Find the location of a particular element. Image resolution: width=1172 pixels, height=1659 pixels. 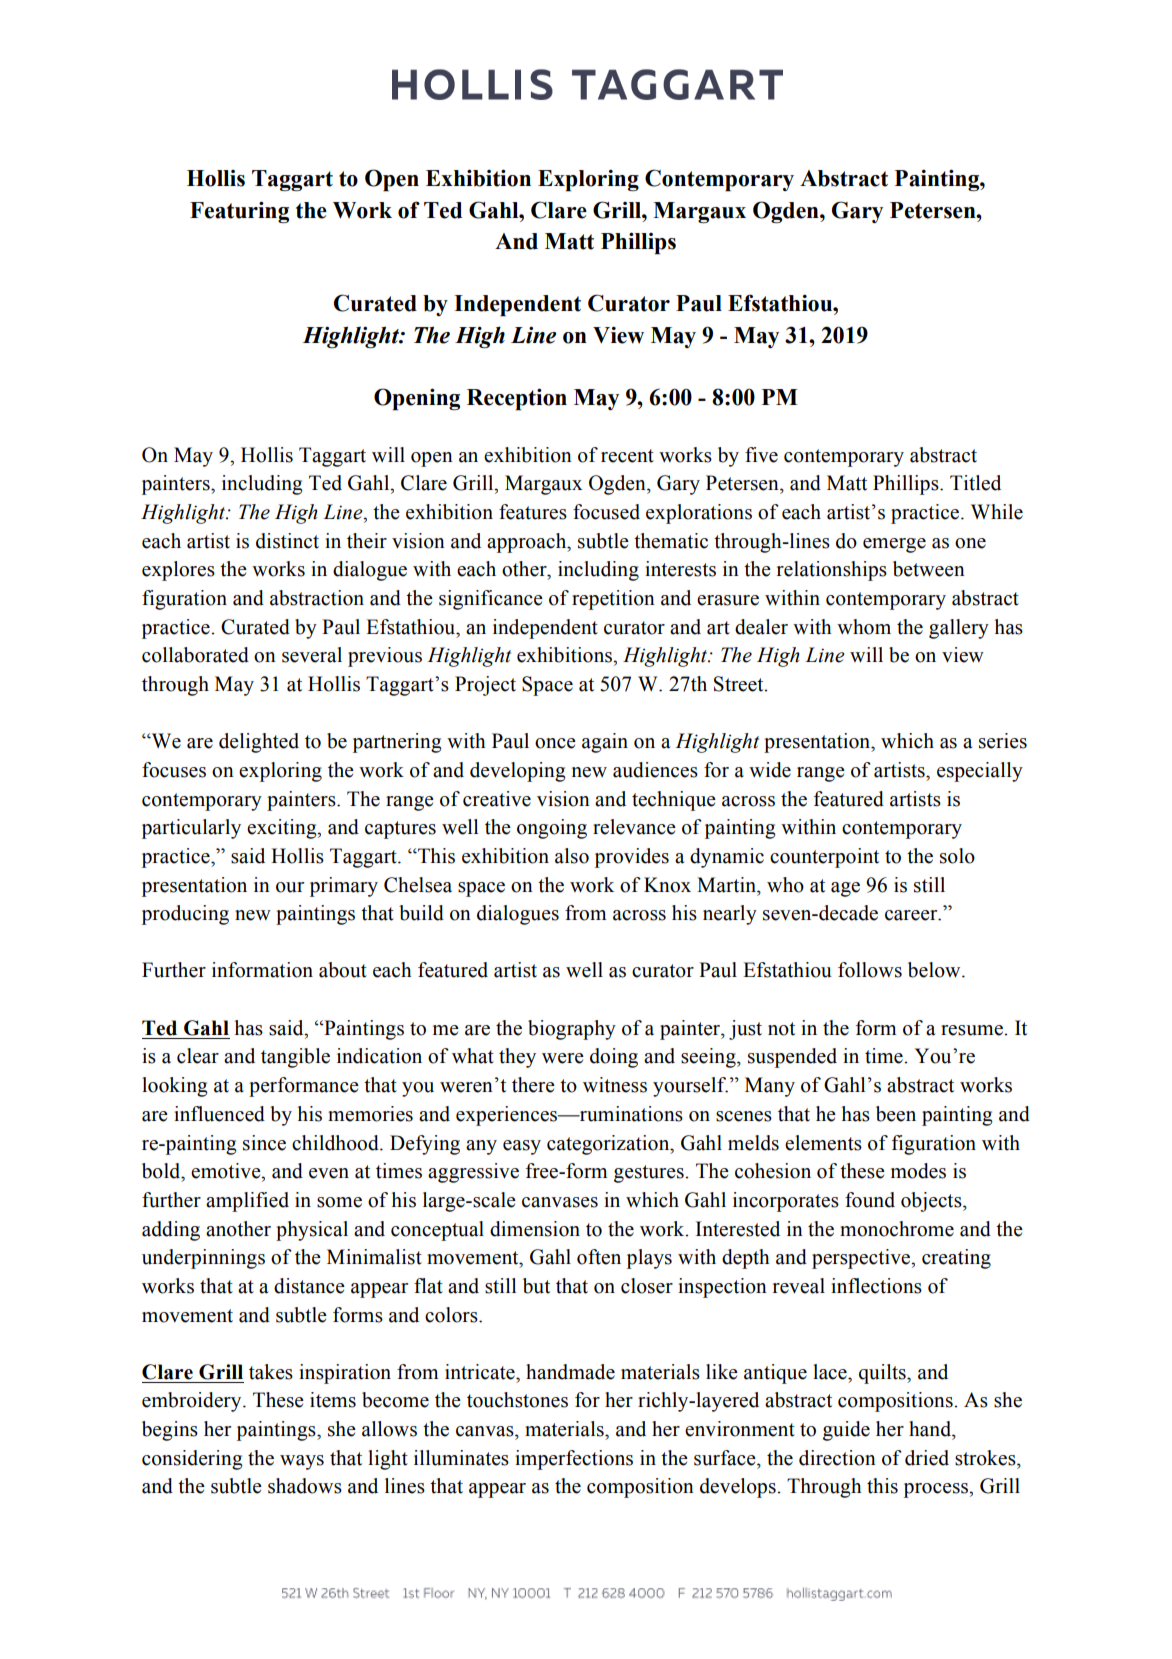

since is located at coordinates (264, 1143).
